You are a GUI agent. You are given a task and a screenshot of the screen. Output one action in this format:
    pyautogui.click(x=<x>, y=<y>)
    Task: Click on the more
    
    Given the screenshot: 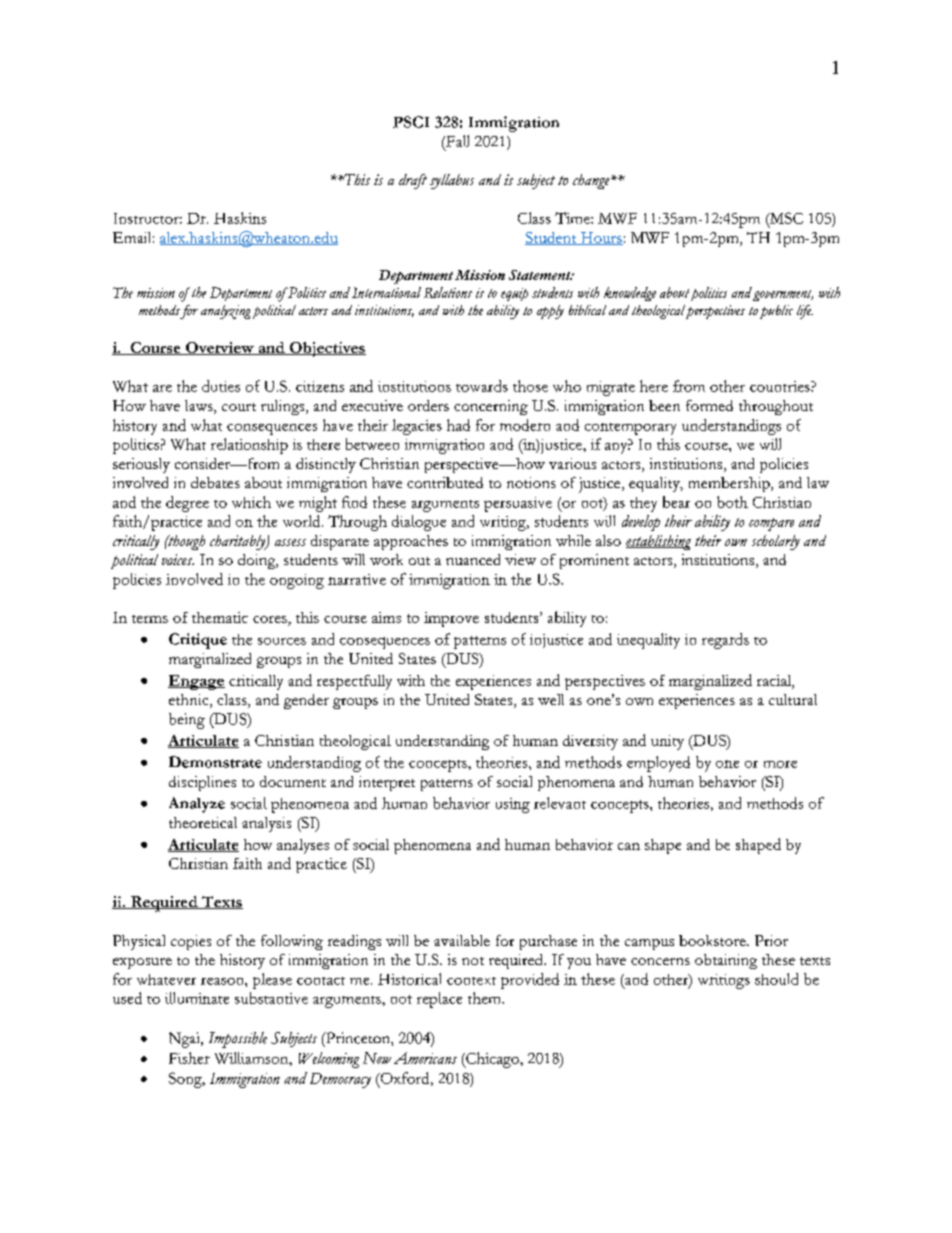 What is the action you would take?
    pyautogui.click(x=780, y=764)
